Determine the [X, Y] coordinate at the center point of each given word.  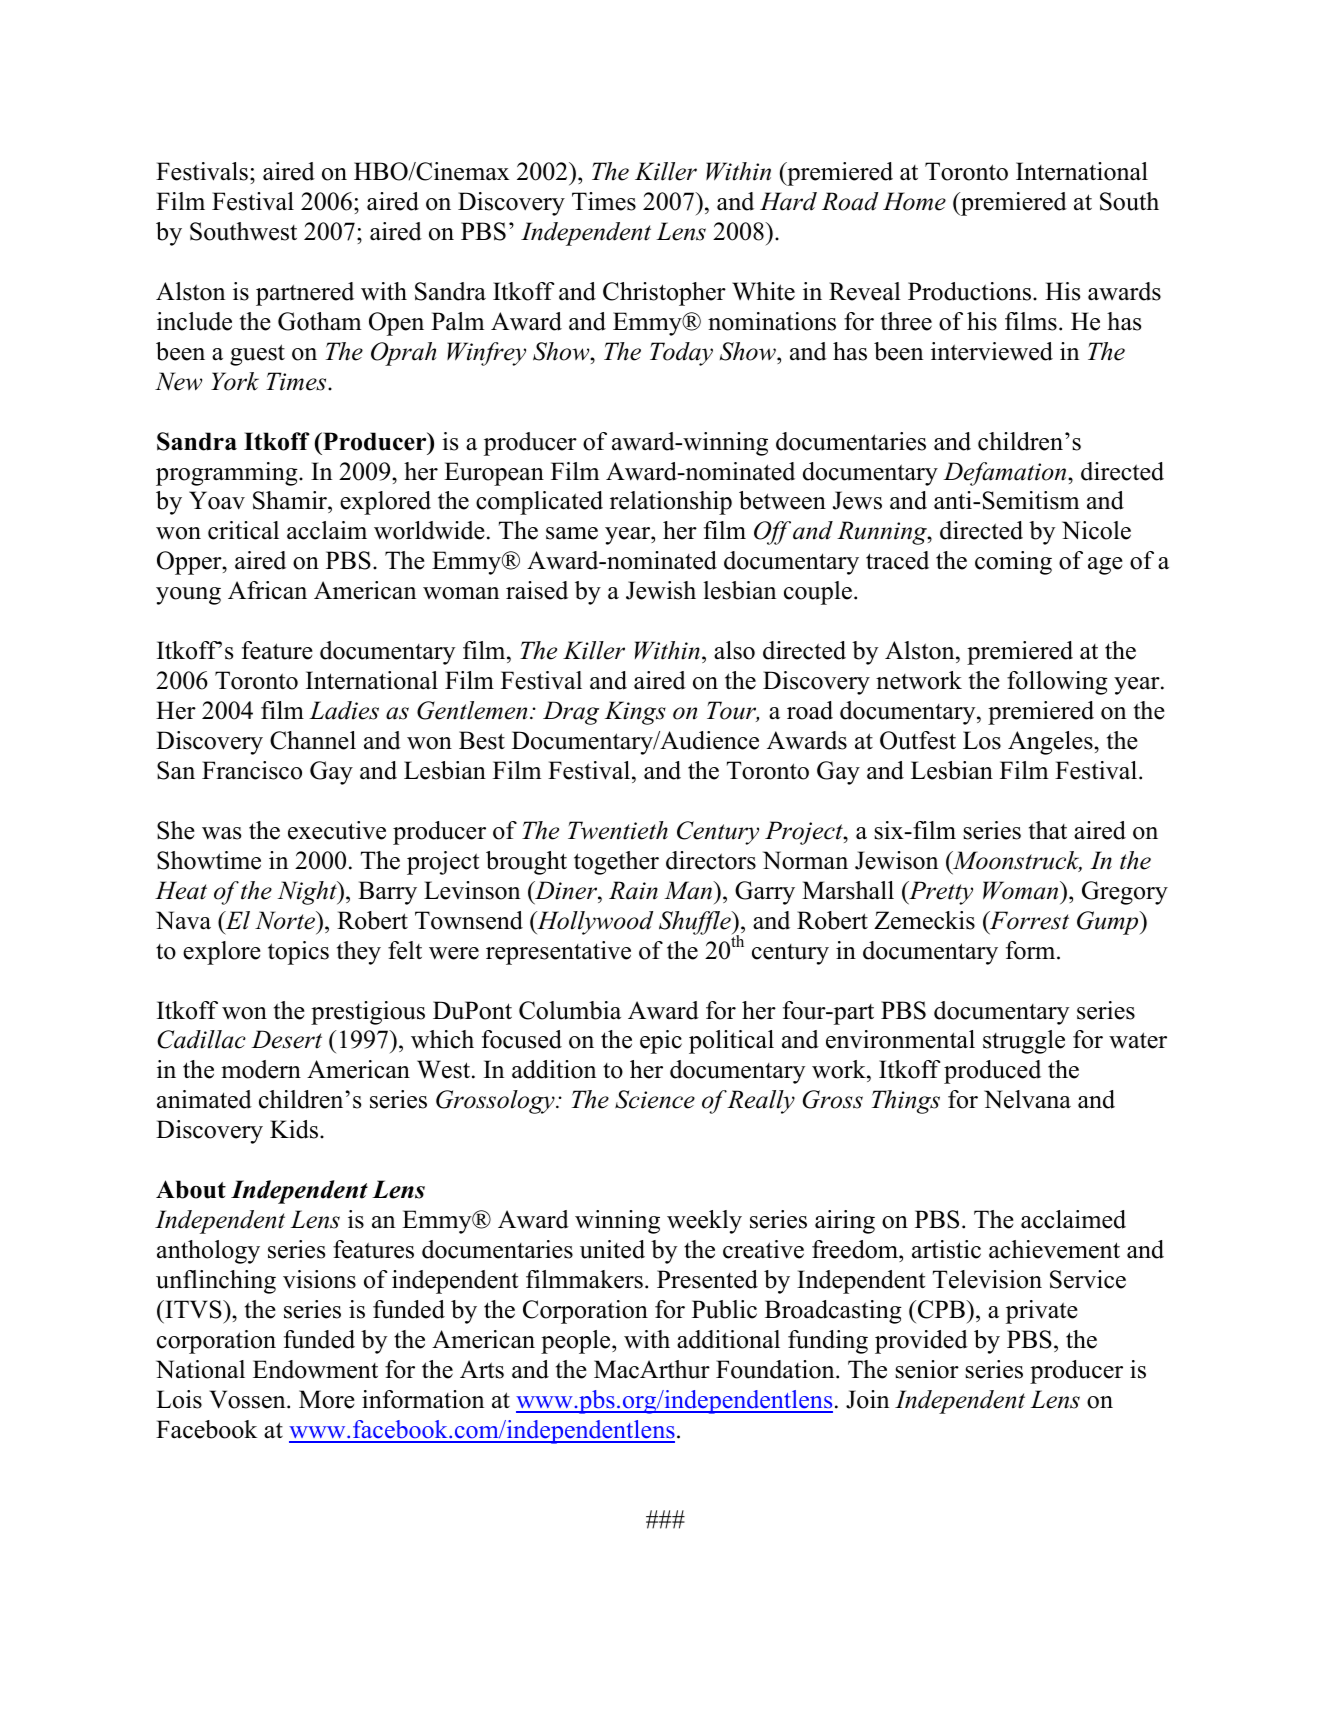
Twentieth [618, 830]
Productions [971, 291]
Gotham [319, 321]
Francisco [252, 770]
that [1048, 830]
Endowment [315, 1369]
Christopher [664, 294]
